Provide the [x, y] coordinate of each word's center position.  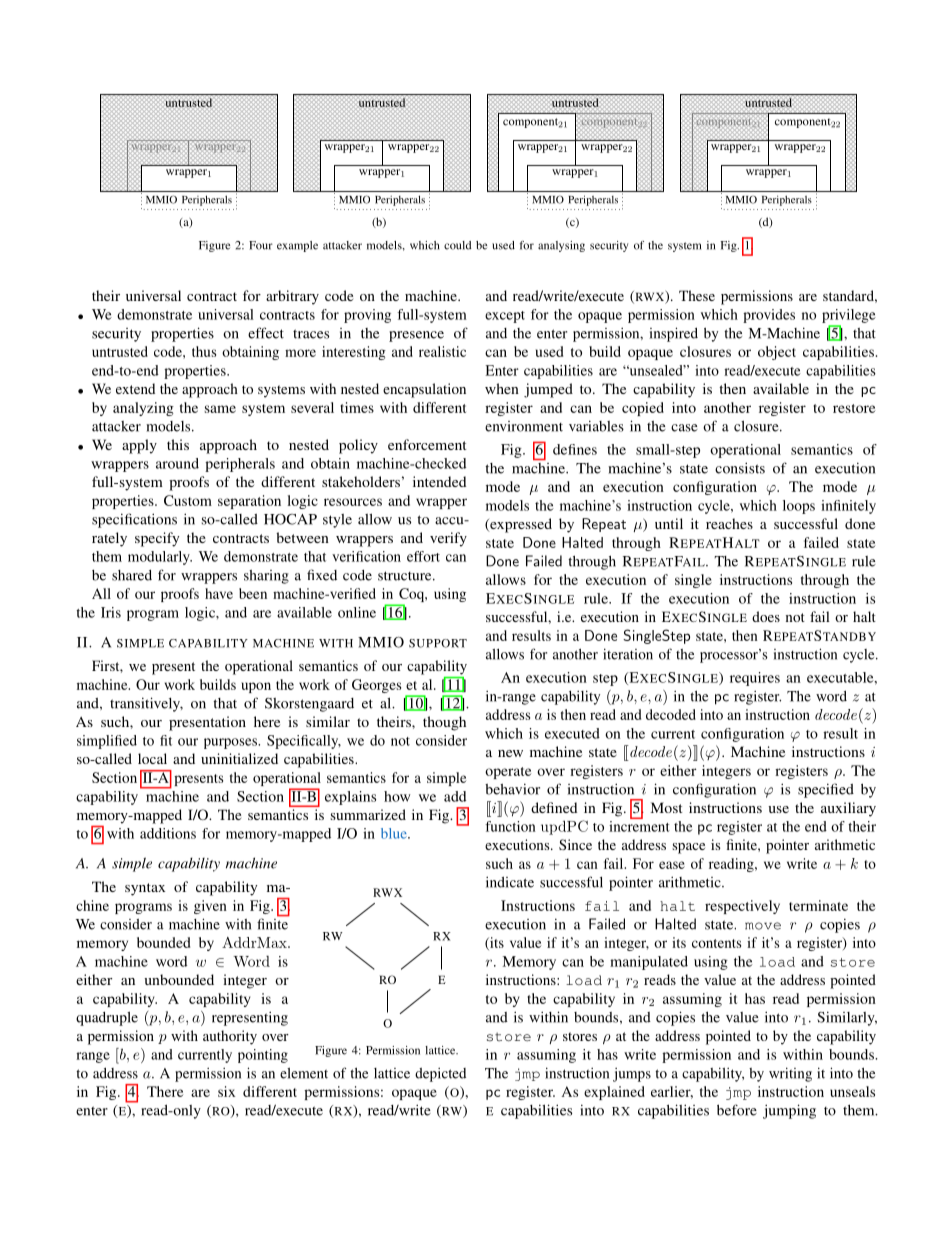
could [457, 245]
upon [256, 687]
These [697, 295]
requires [755, 679]
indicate [510, 882]
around [177, 463]
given [210, 907]
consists [740, 468]
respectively [742, 907]
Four [261, 245]
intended [439, 481]
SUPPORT [438, 643]
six [226, 1091]
